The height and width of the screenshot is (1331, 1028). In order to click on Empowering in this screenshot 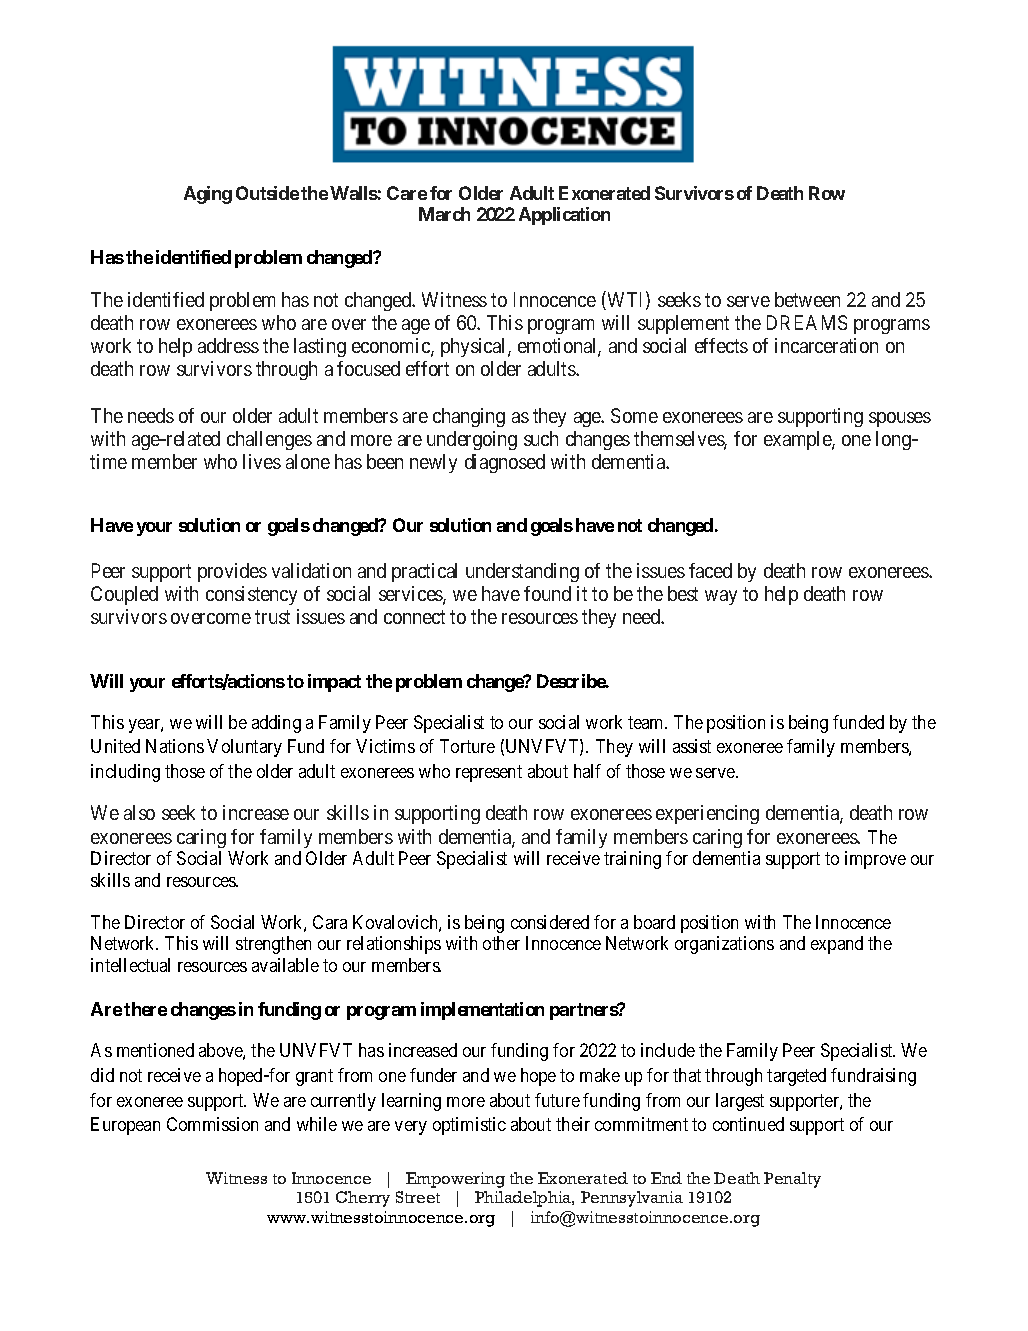, I will do `click(455, 1180)`.
